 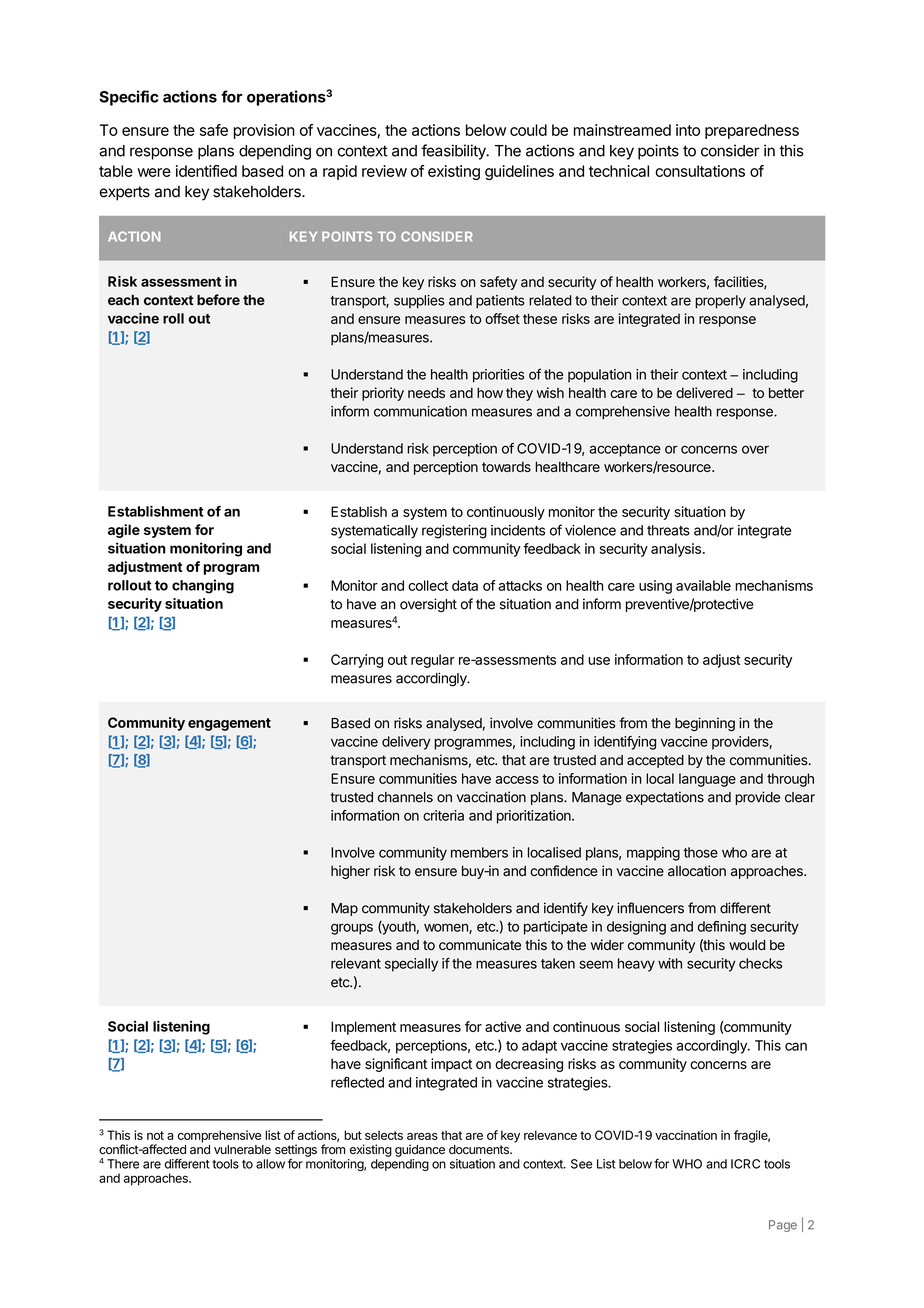 I want to click on documents, so click(x=480, y=1150).
